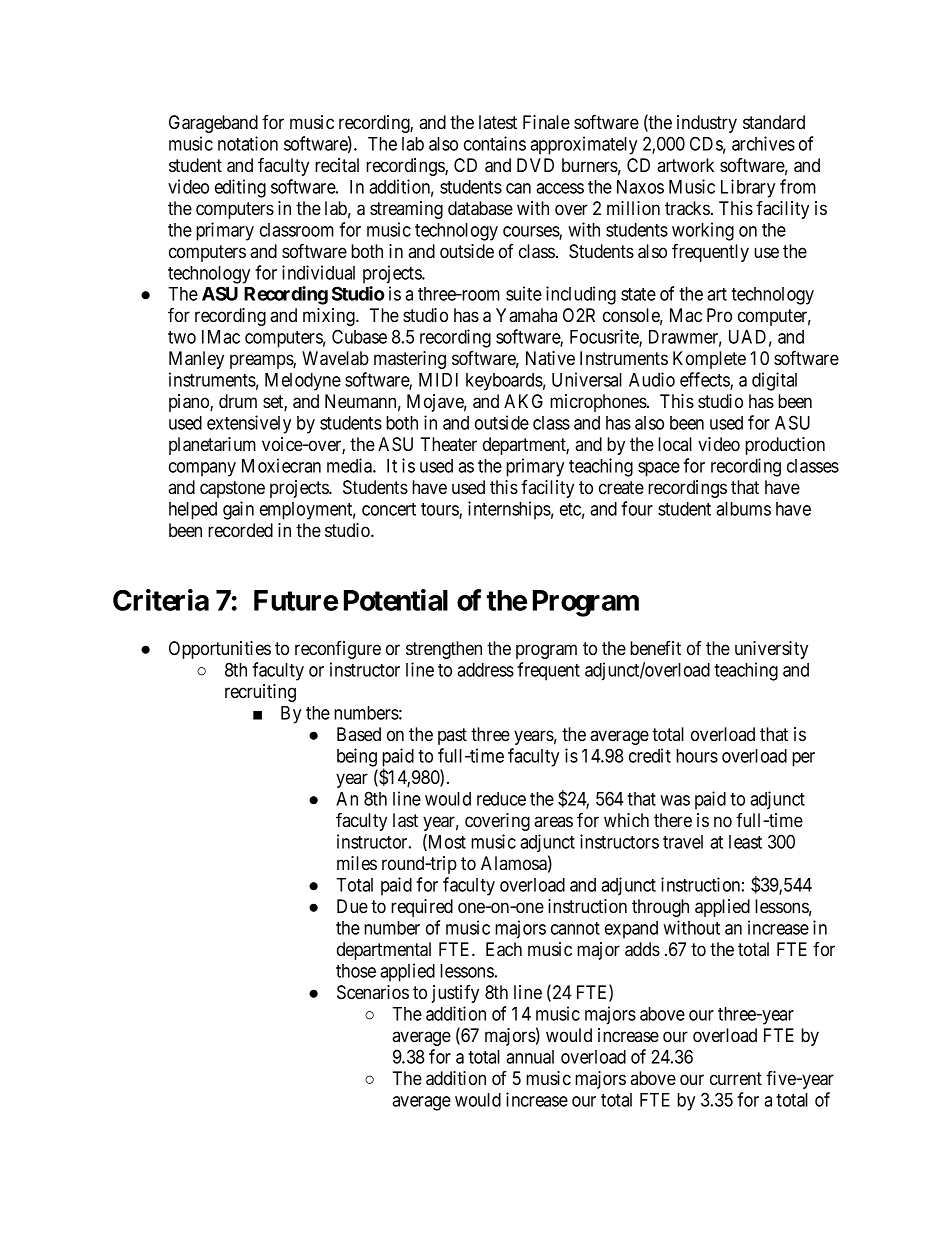  What do you see at coordinates (440, 511) in the screenshot?
I see `tours` at bounding box center [440, 511].
